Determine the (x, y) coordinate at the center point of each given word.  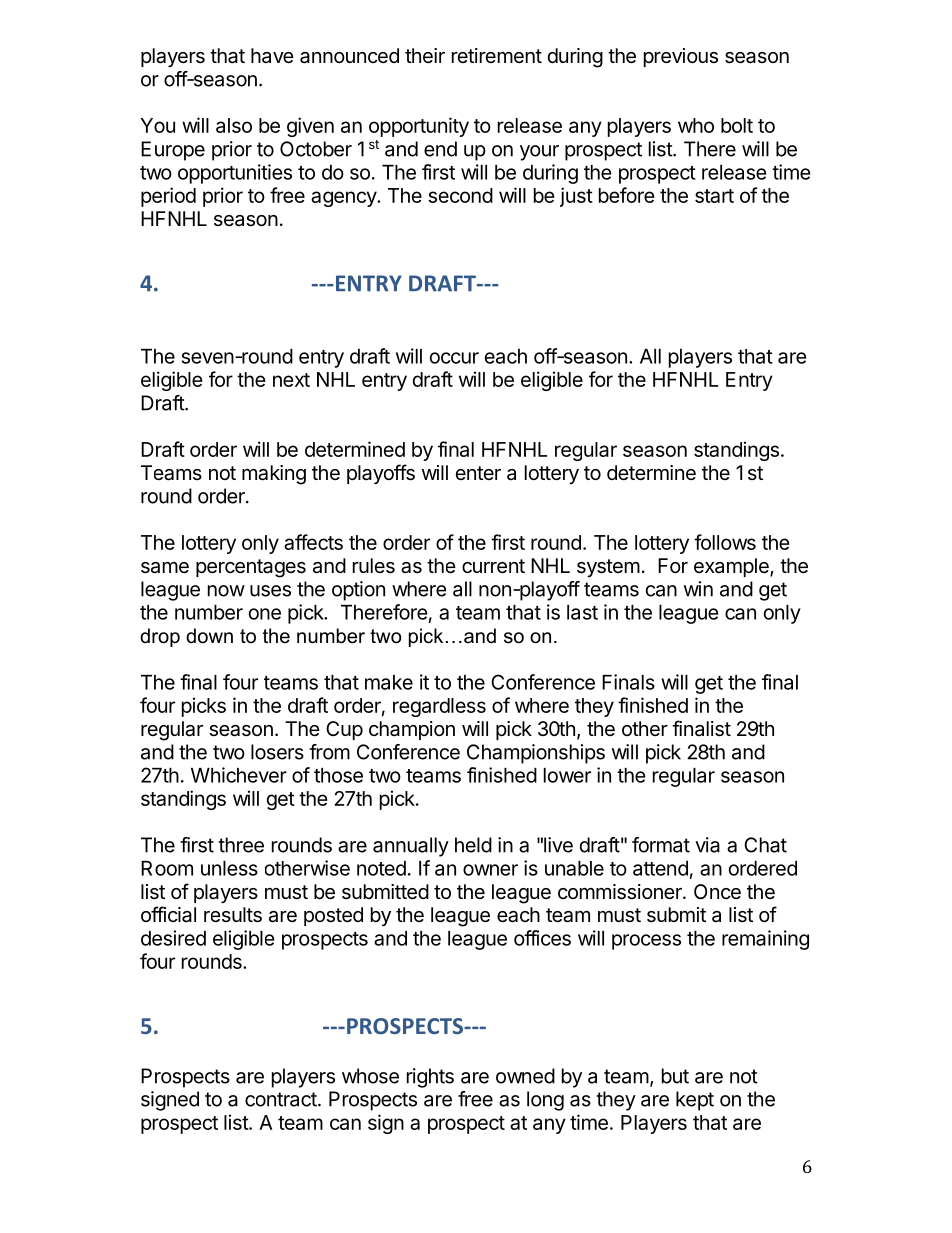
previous (681, 57)
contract (281, 1099)
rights (430, 1078)
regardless (439, 707)
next (291, 380)
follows (725, 542)
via (707, 845)
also (234, 125)
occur (454, 358)
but (675, 1076)
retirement (497, 55)
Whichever (239, 775)
